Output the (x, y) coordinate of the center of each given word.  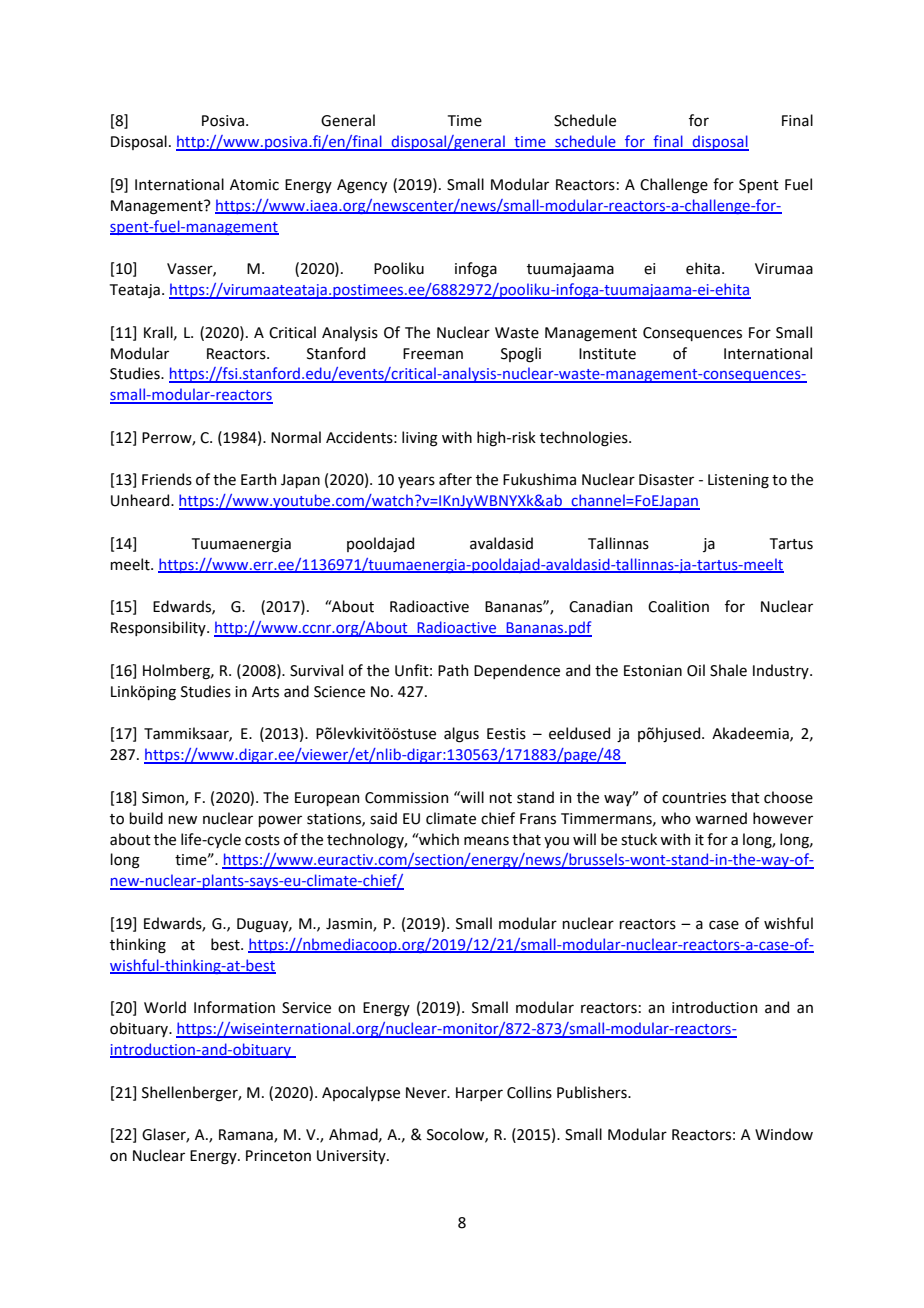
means (486, 841)
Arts (265, 692)
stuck (639, 839)
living (420, 439)
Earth (258, 479)
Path (453, 670)
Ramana (247, 1136)
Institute (607, 354)
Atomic (254, 185)
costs (262, 840)
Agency (362, 186)
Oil (696, 670)
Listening (738, 481)
